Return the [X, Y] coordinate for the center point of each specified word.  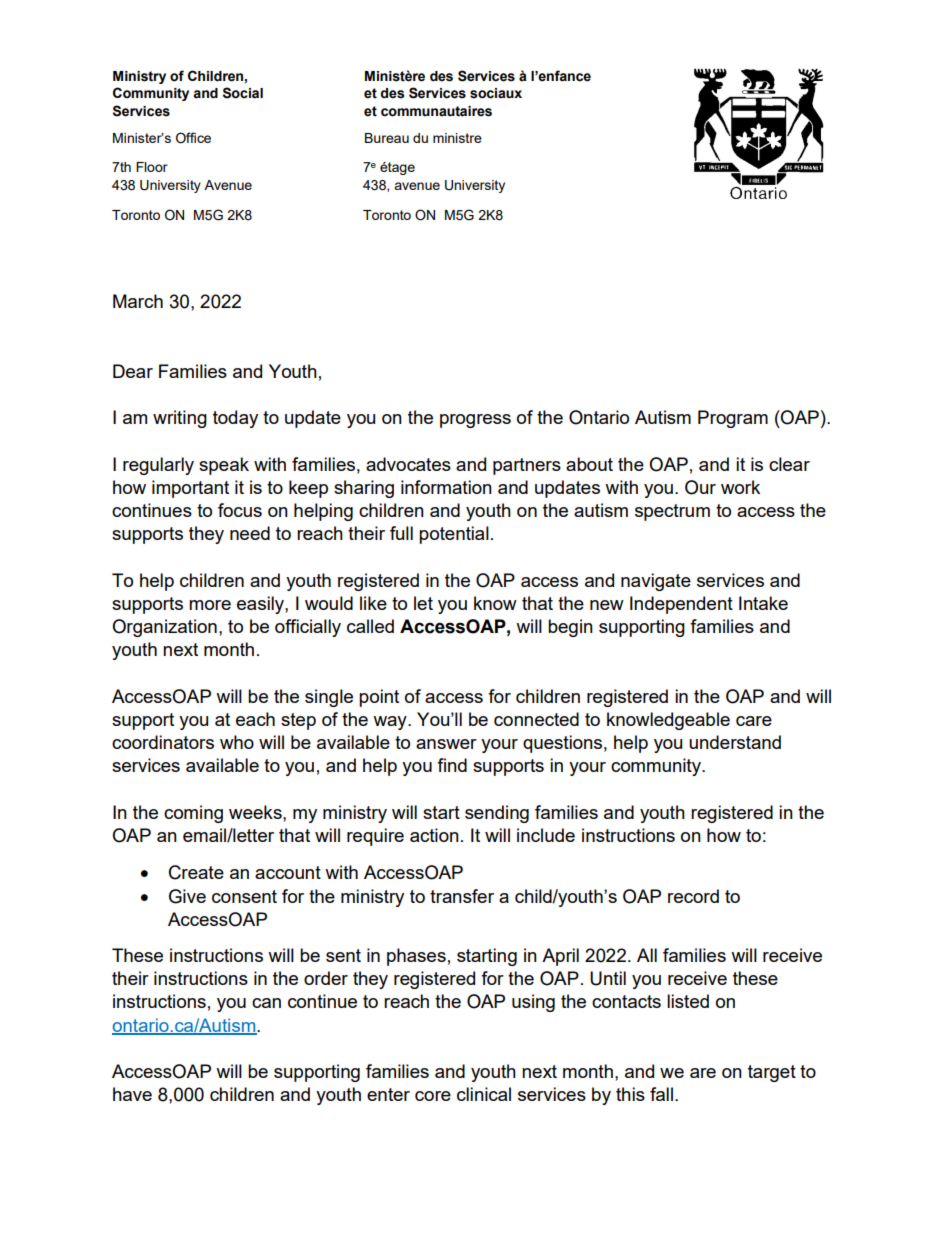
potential [454, 535]
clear [789, 464]
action [434, 835]
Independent [681, 605]
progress [475, 421]
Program [733, 419]
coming [193, 814]
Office [193, 138]
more [210, 605]
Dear [133, 371]
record [693, 896]
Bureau [387, 138]
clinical [484, 1094]
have [132, 1094]
